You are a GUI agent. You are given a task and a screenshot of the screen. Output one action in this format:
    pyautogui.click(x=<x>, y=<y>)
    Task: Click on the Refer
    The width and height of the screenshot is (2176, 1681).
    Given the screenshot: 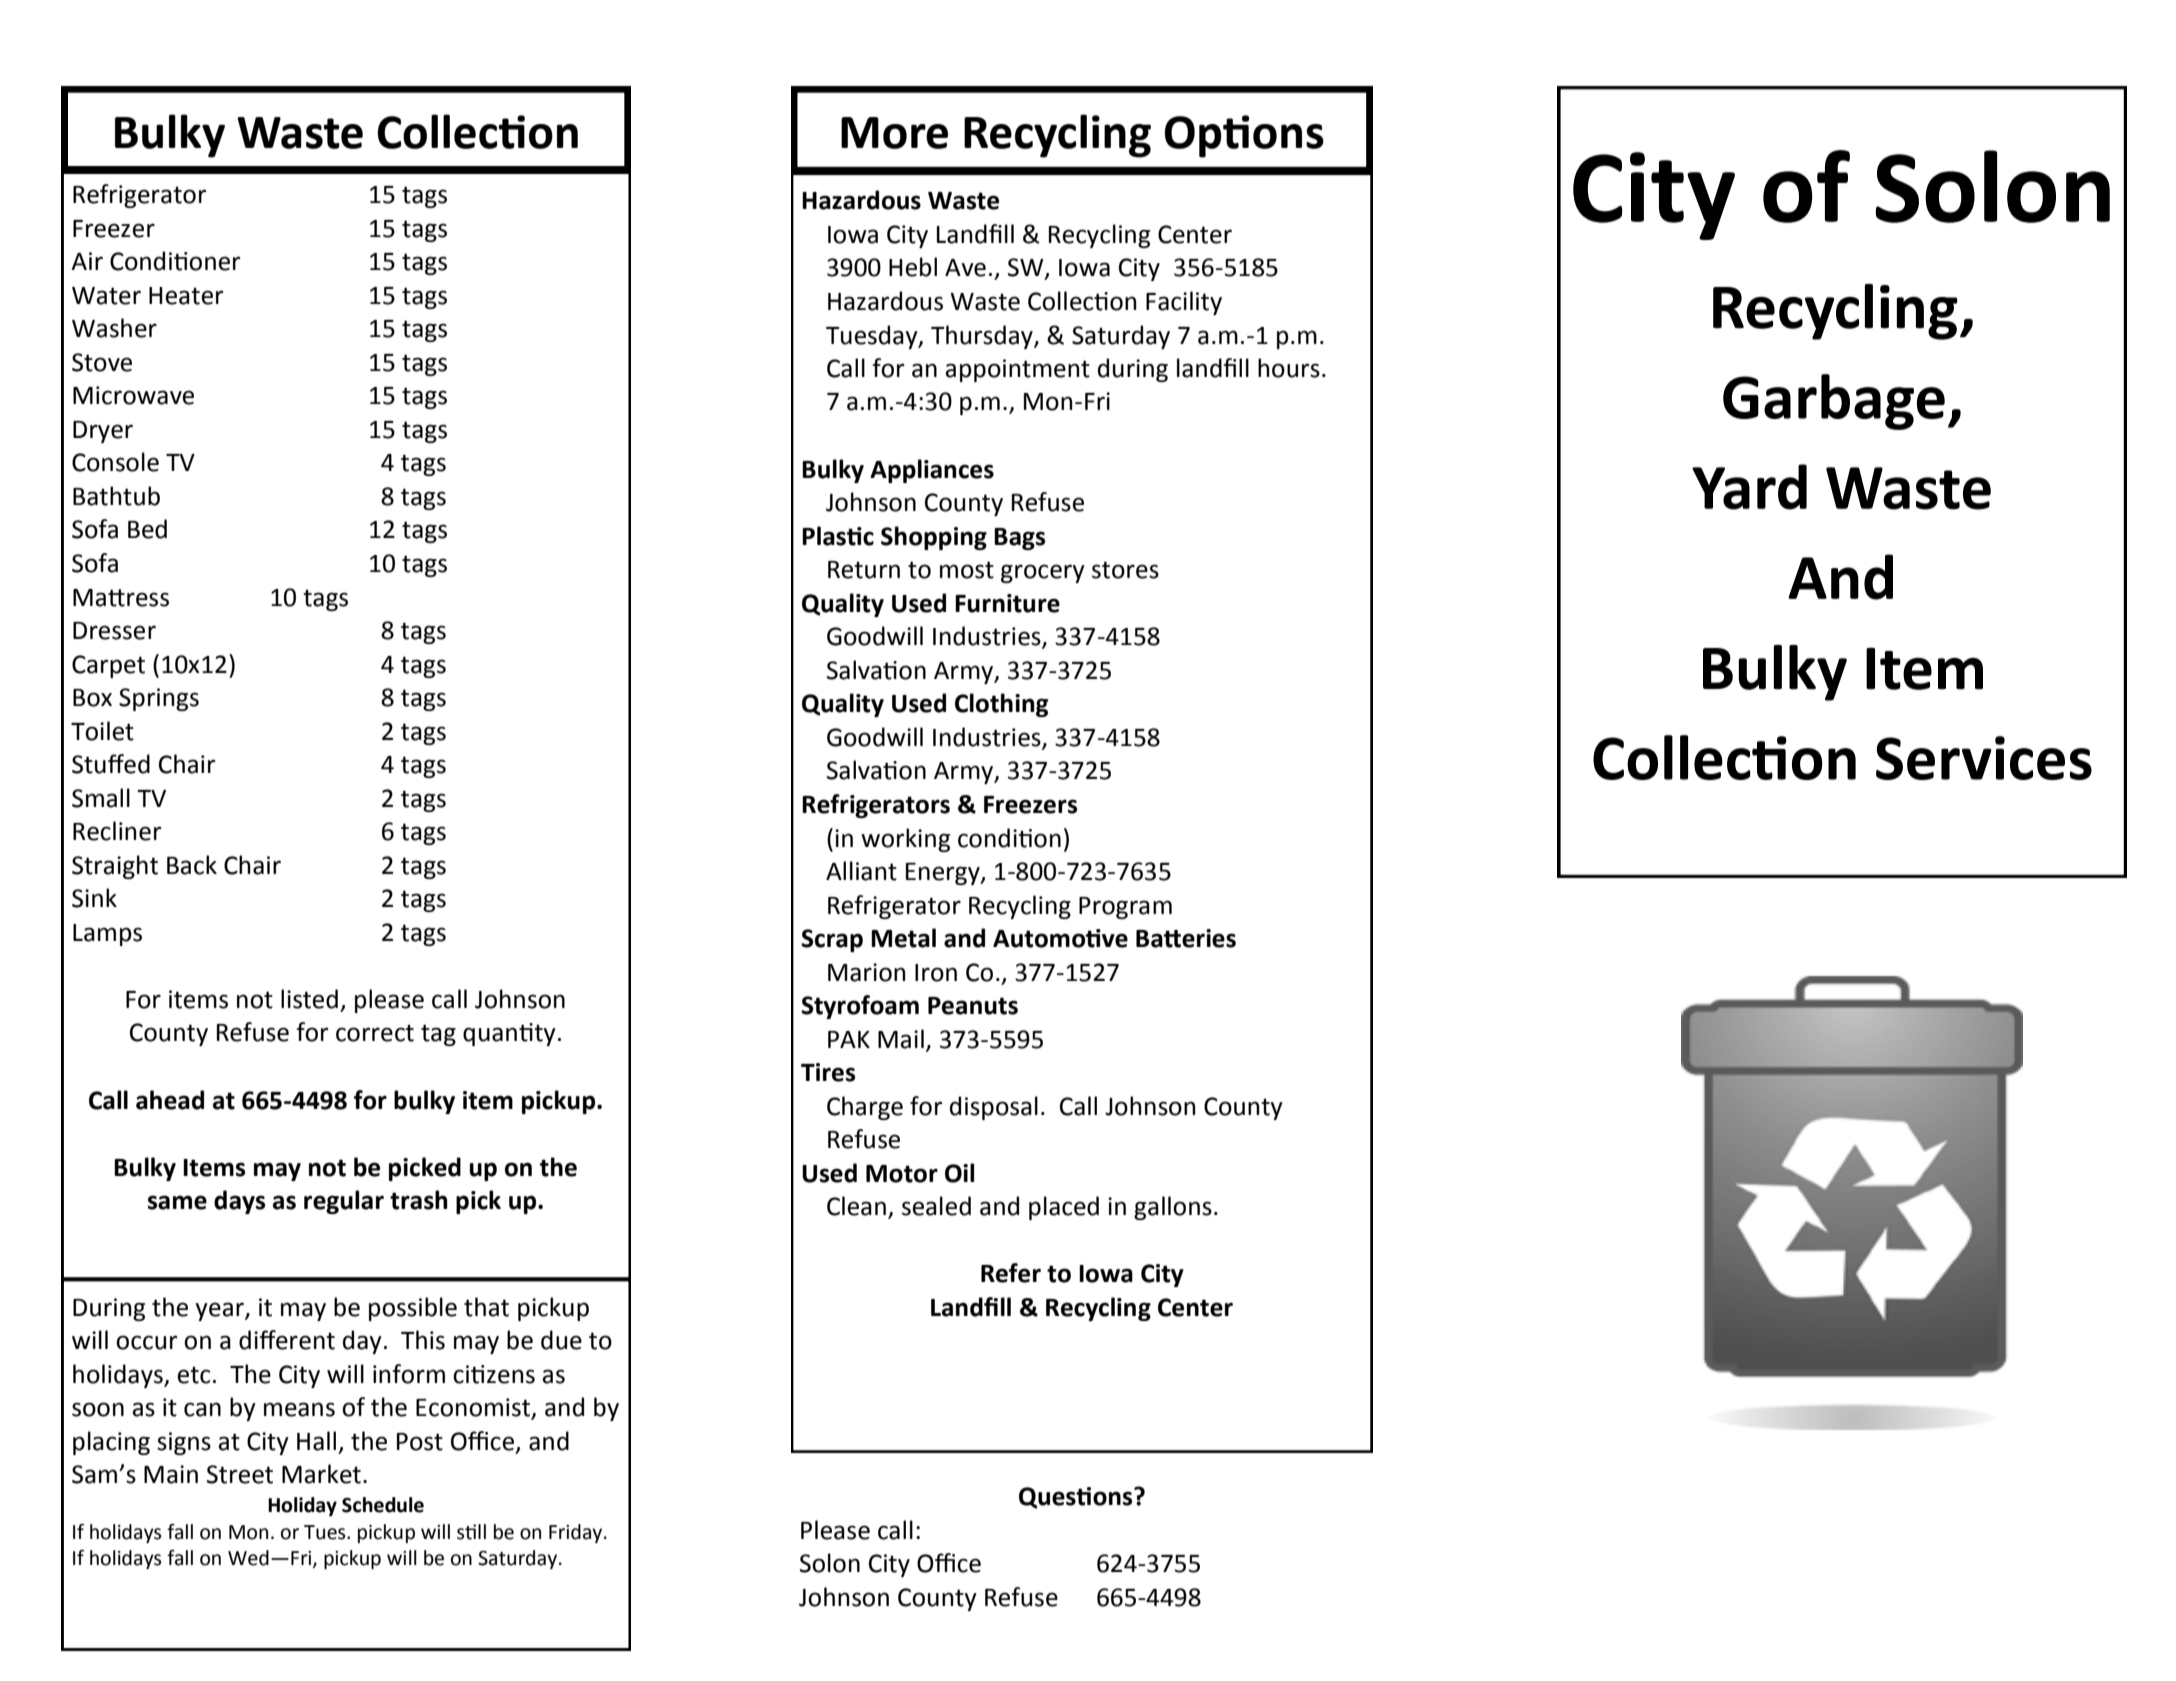 What is the action you would take?
    pyautogui.click(x=1011, y=1273)
